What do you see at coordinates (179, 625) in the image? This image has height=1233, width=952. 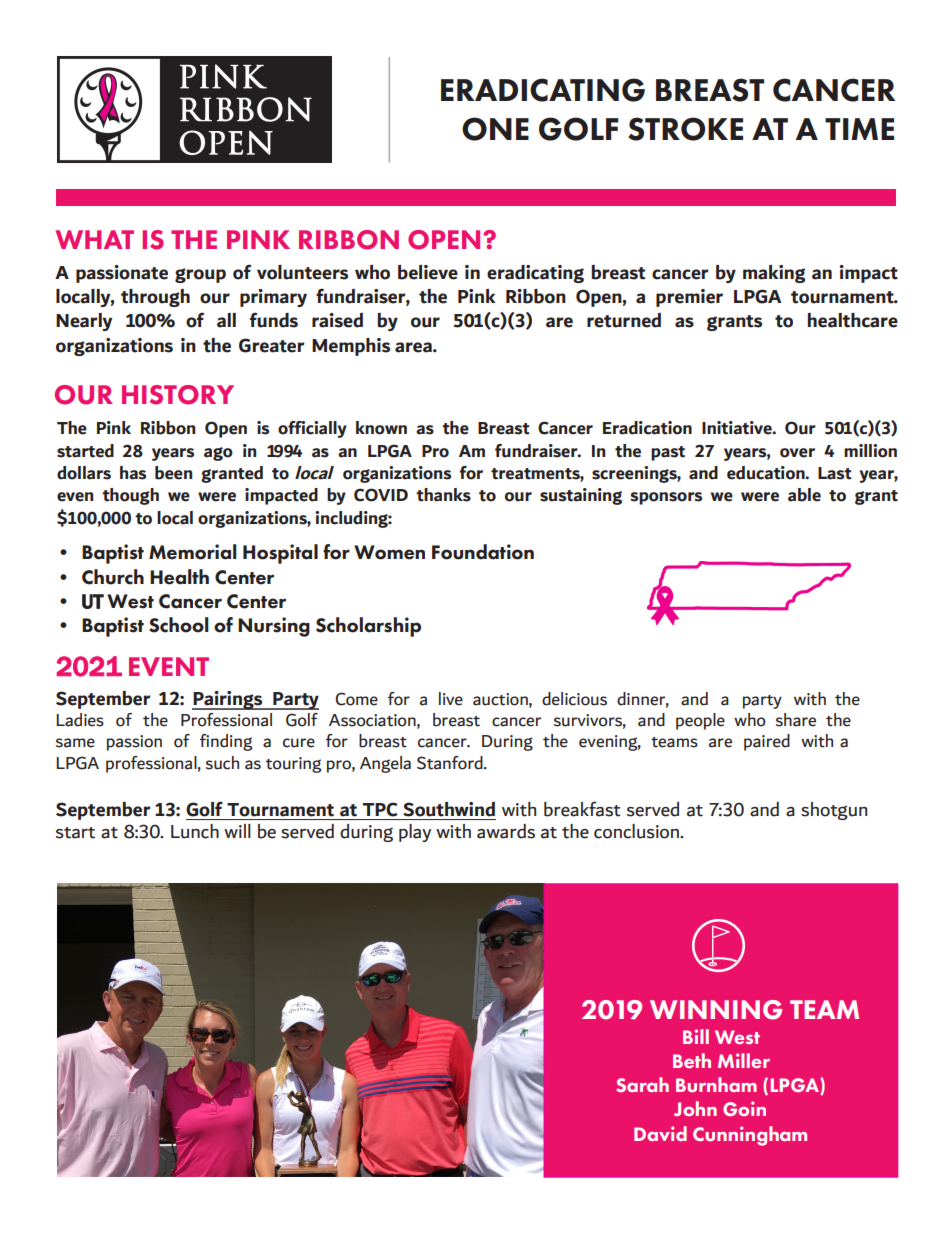 I see `School` at bounding box center [179, 625].
